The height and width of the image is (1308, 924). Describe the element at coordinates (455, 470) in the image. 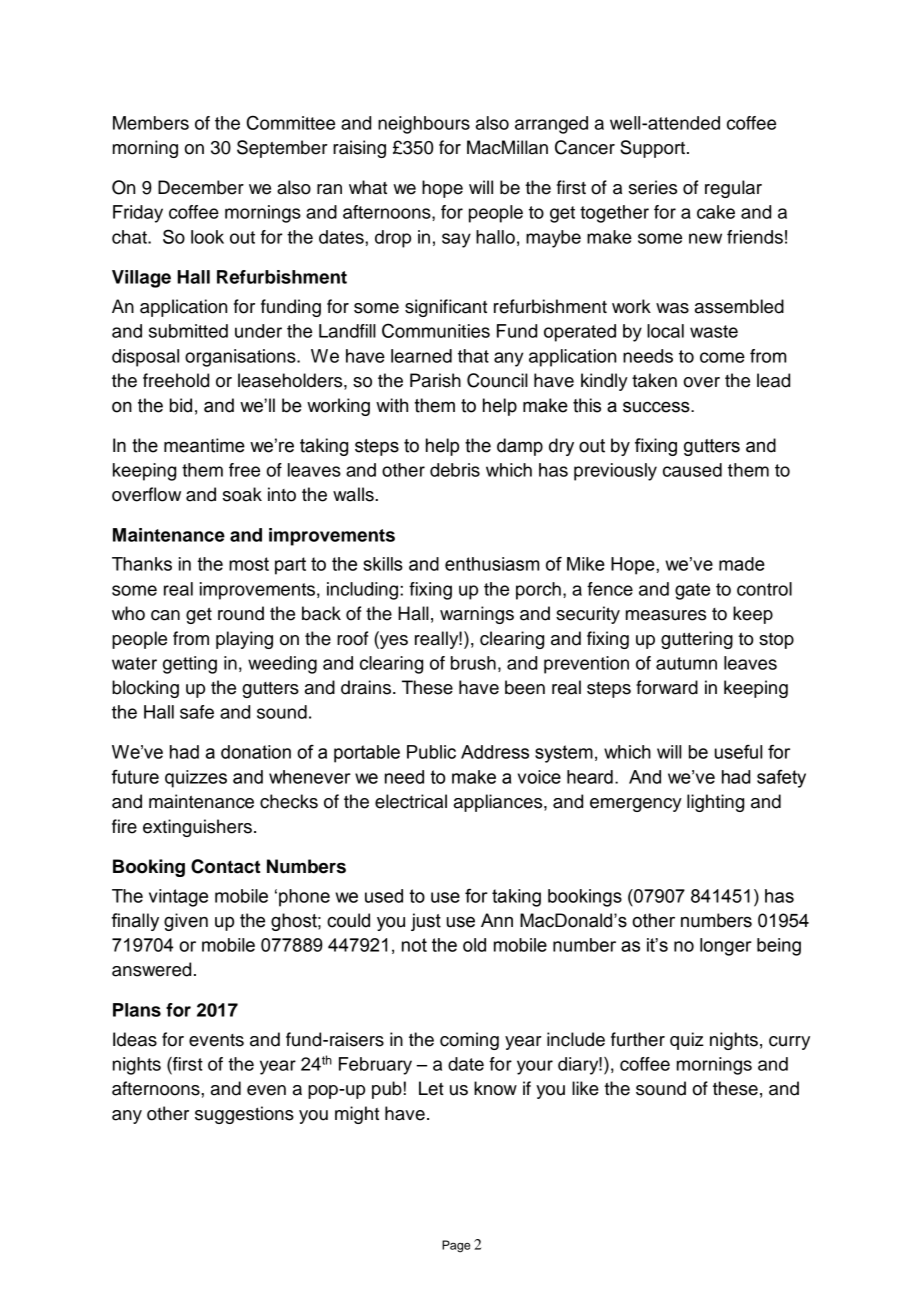

I see `debris` at that location.
